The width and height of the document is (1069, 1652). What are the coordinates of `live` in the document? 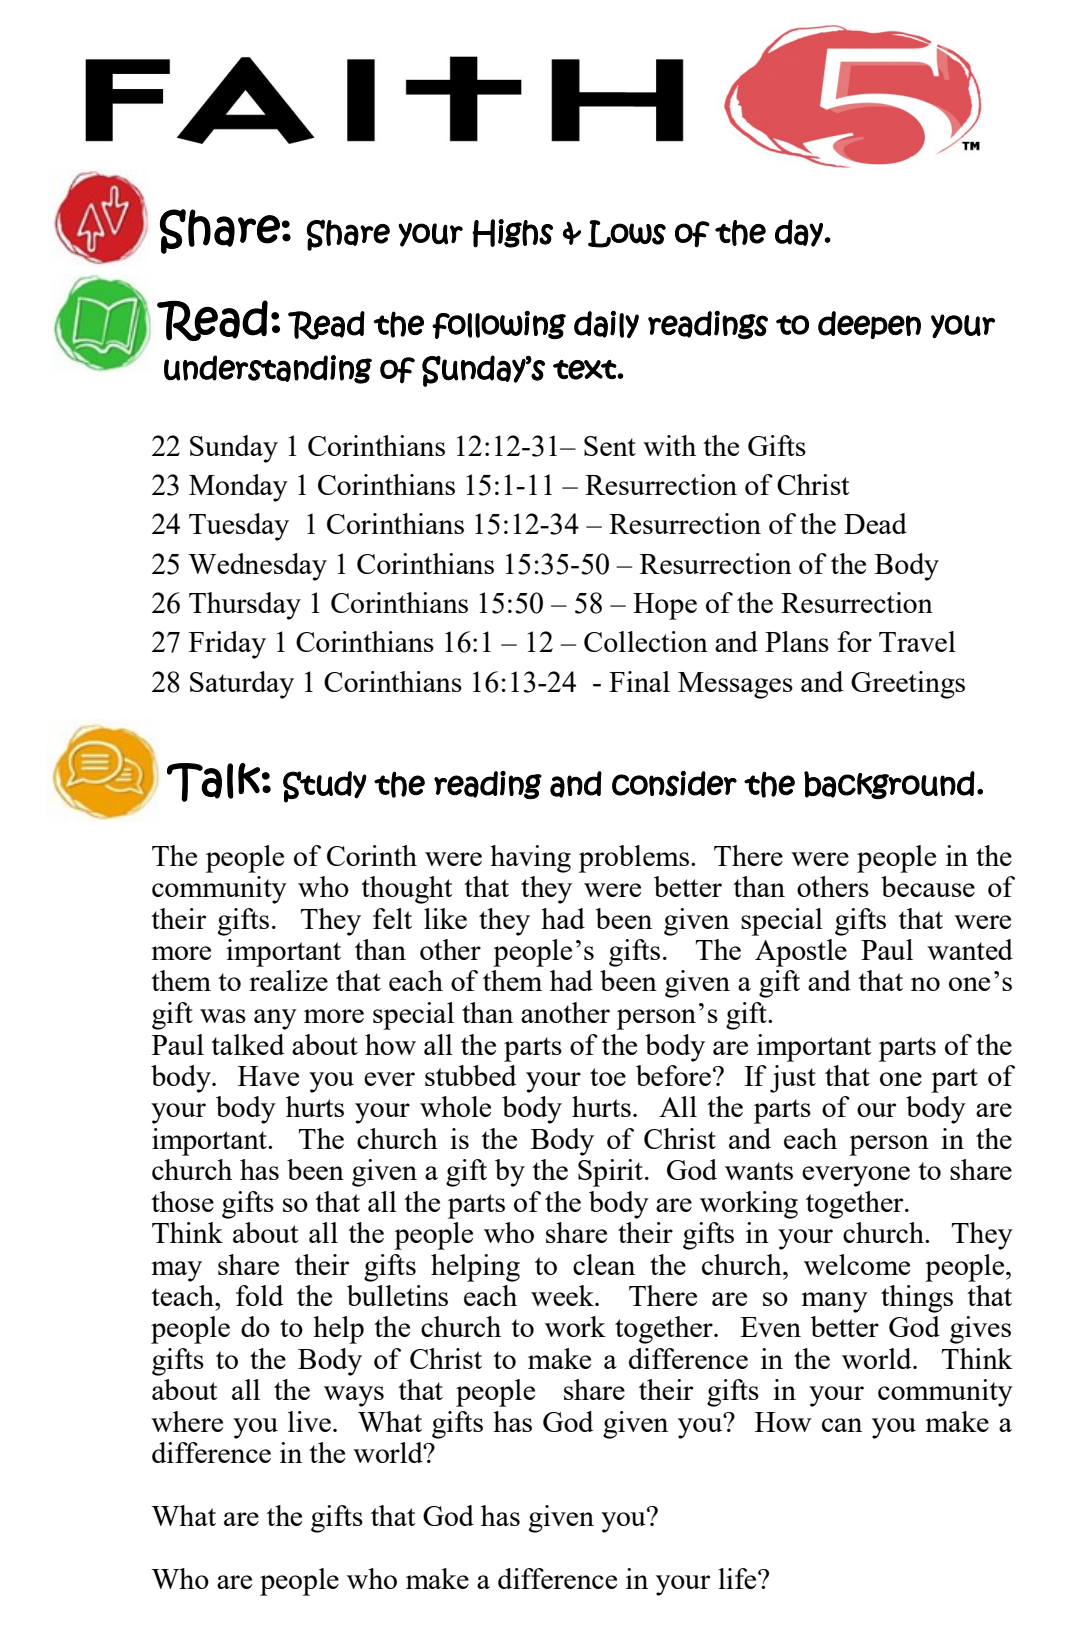 It's located at (309, 1421).
